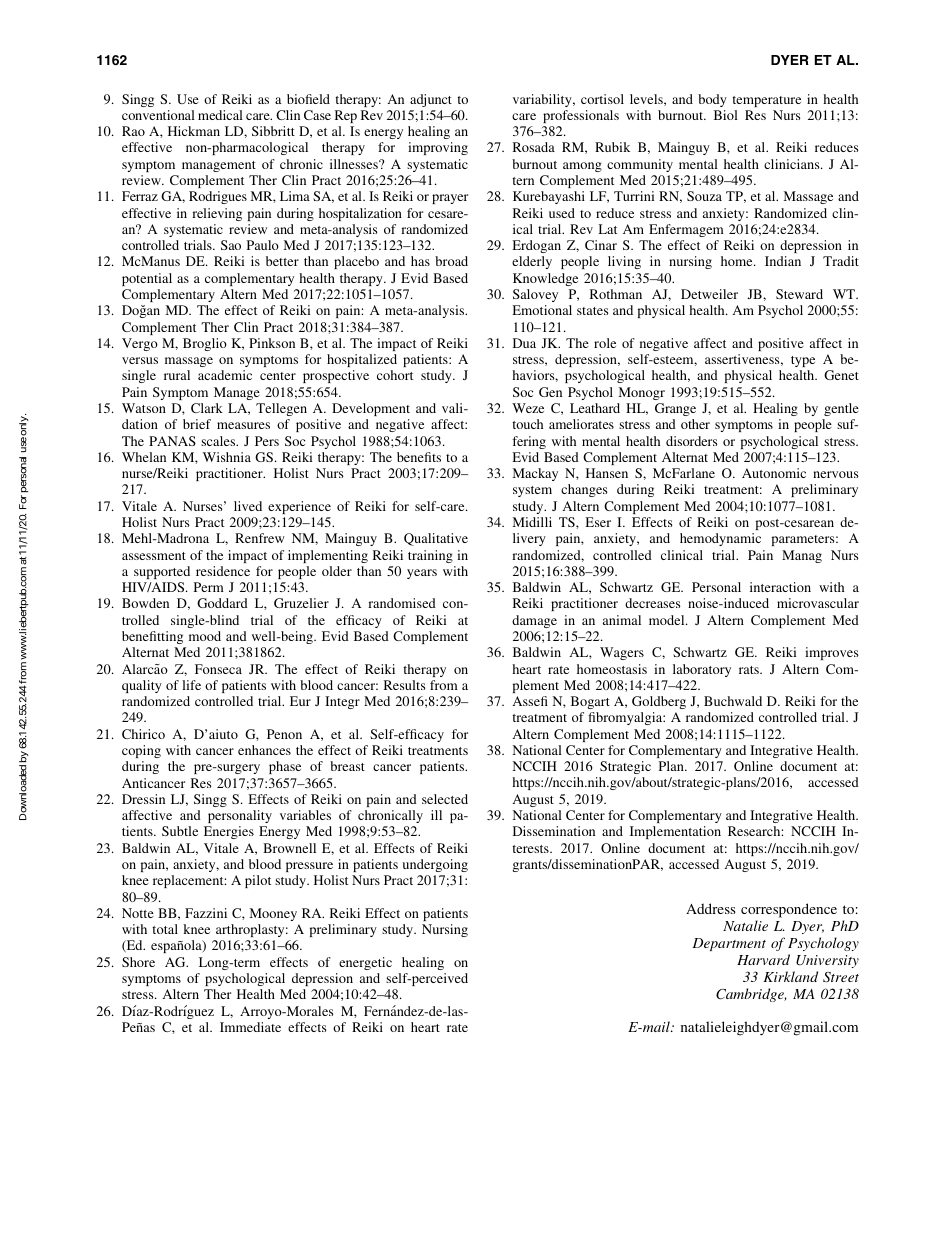  Describe the element at coordinates (535, 474) in the screenshot. I see `Mackay` at that location.
